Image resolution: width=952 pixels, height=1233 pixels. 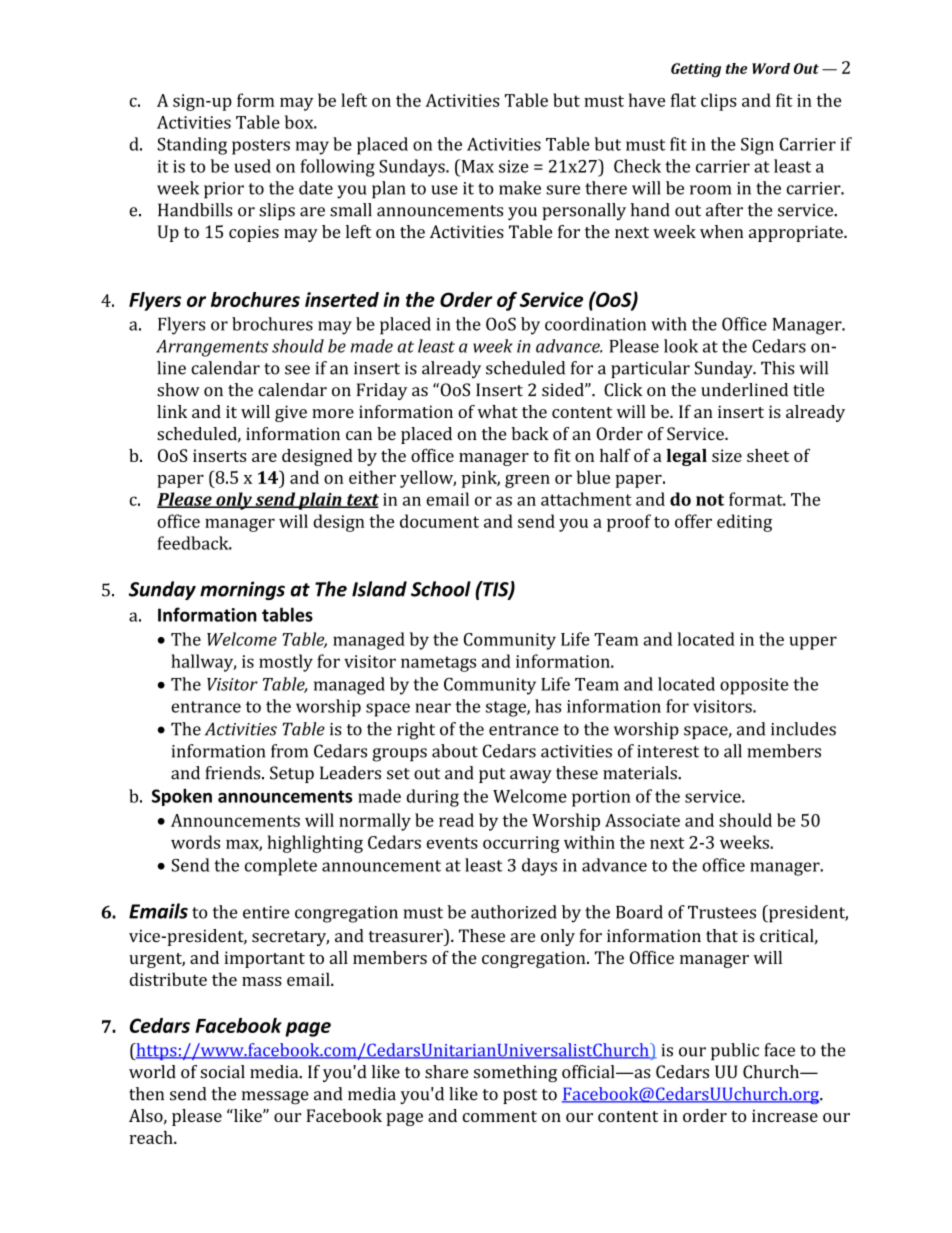 What do you see at coordinates (266, 912) in the screenshot?
I see `entire` at bounding box center [266, 912].
